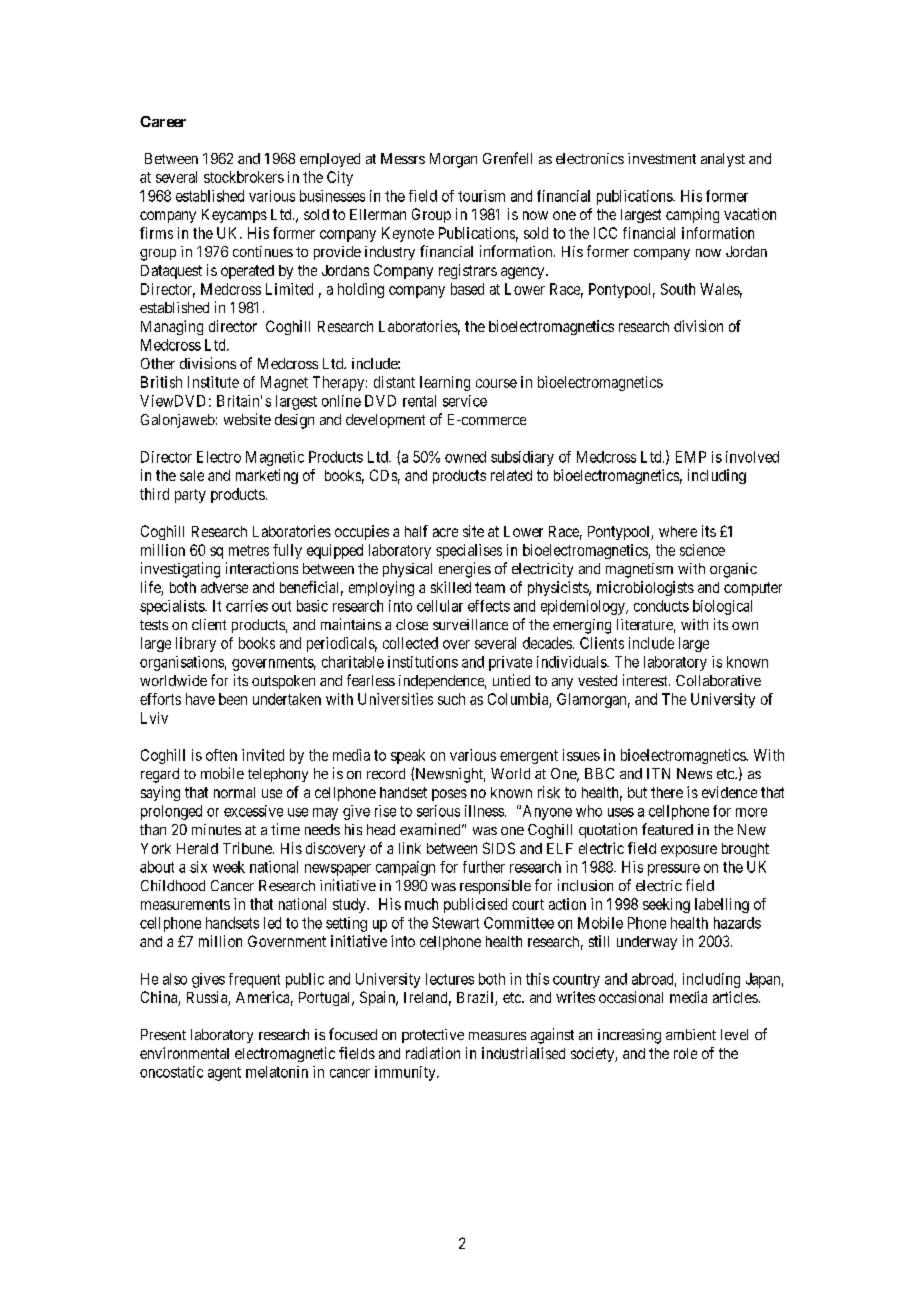 The image size is (924, 1308). What do you see at coordinates (667, 829) in the screenshot?
I see `featured` at bounding box center [667, 829].
